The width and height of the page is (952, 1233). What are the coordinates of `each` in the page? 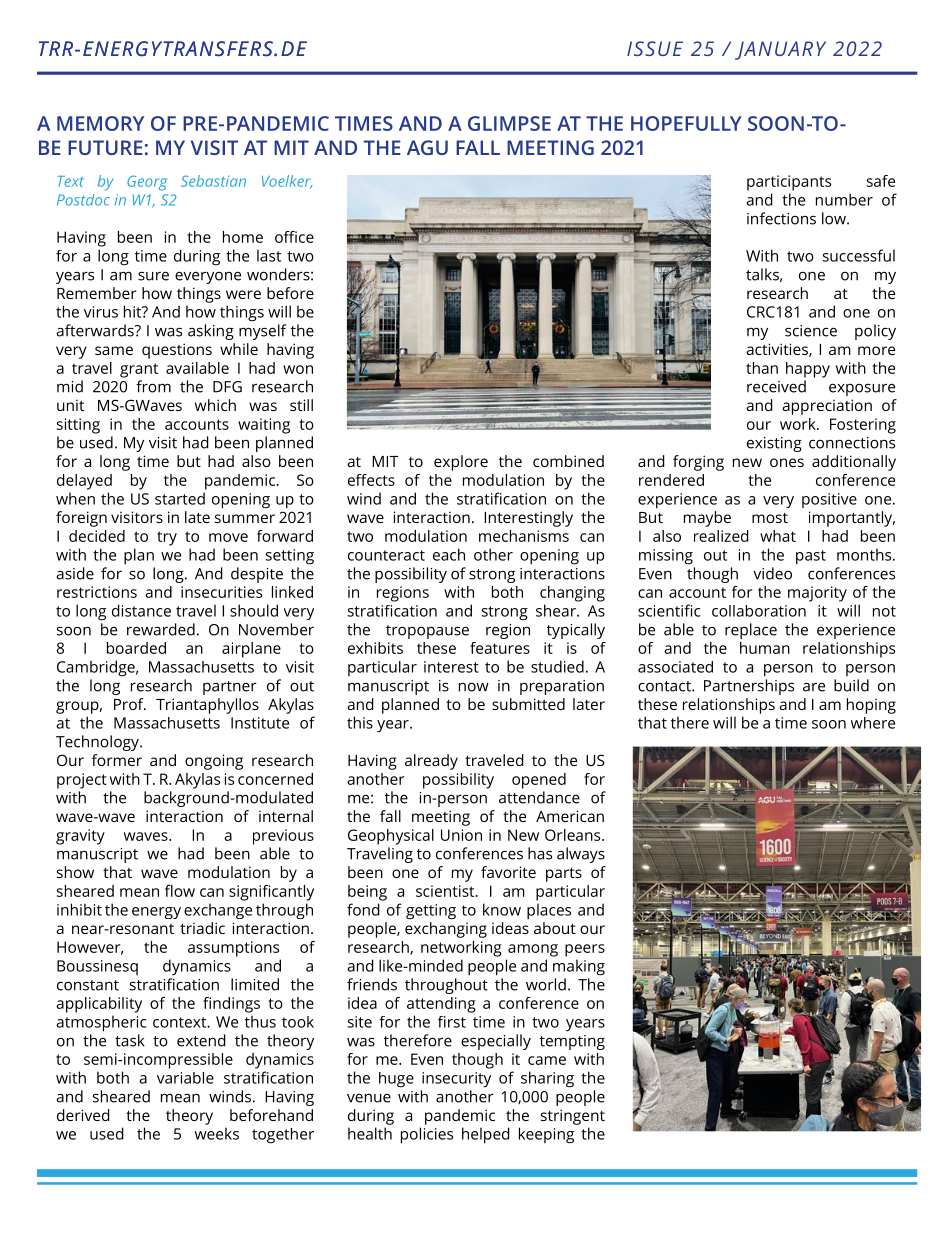 It's located at (449, 554).
